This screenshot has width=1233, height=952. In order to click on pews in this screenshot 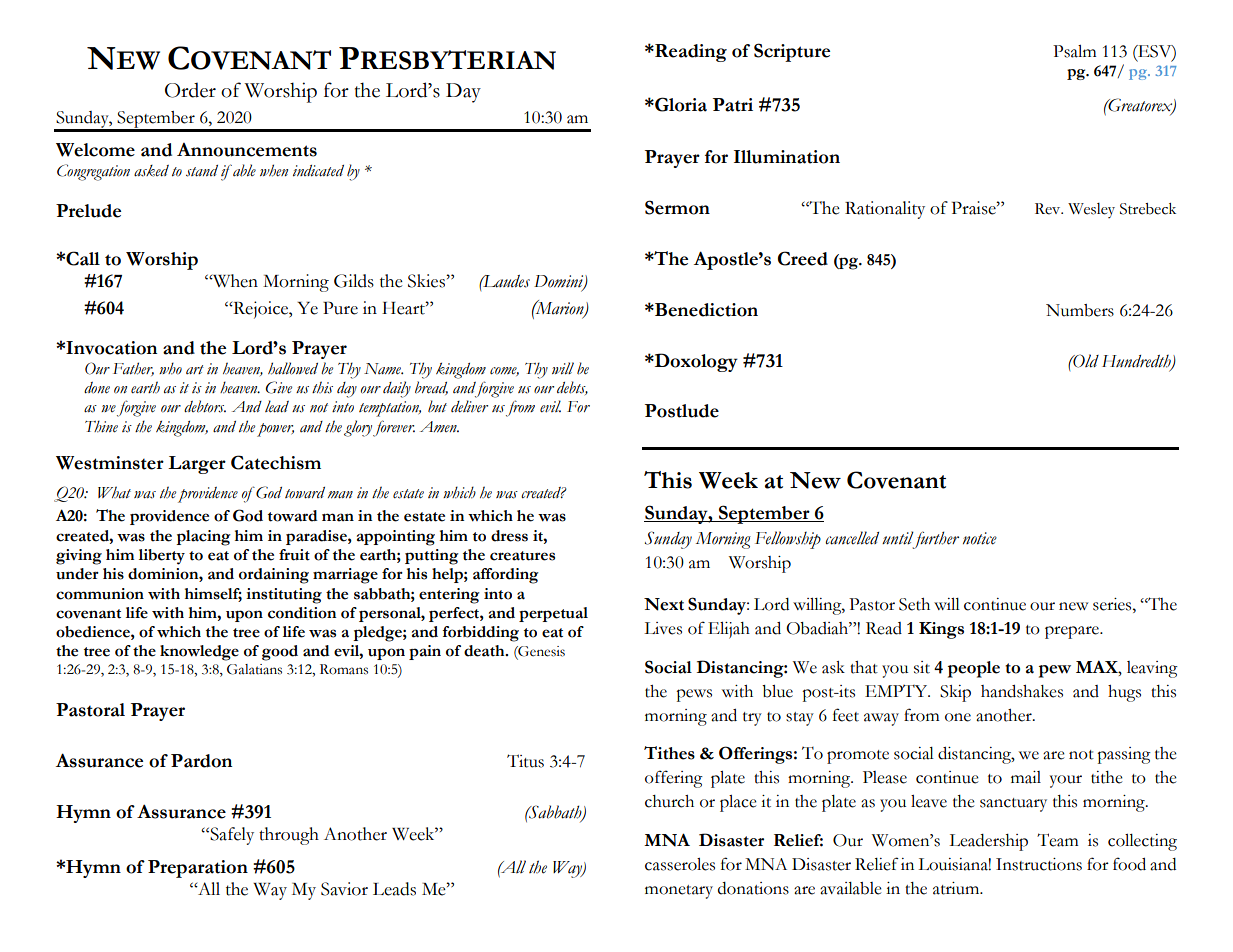, I will do `click(694, 695)`.
